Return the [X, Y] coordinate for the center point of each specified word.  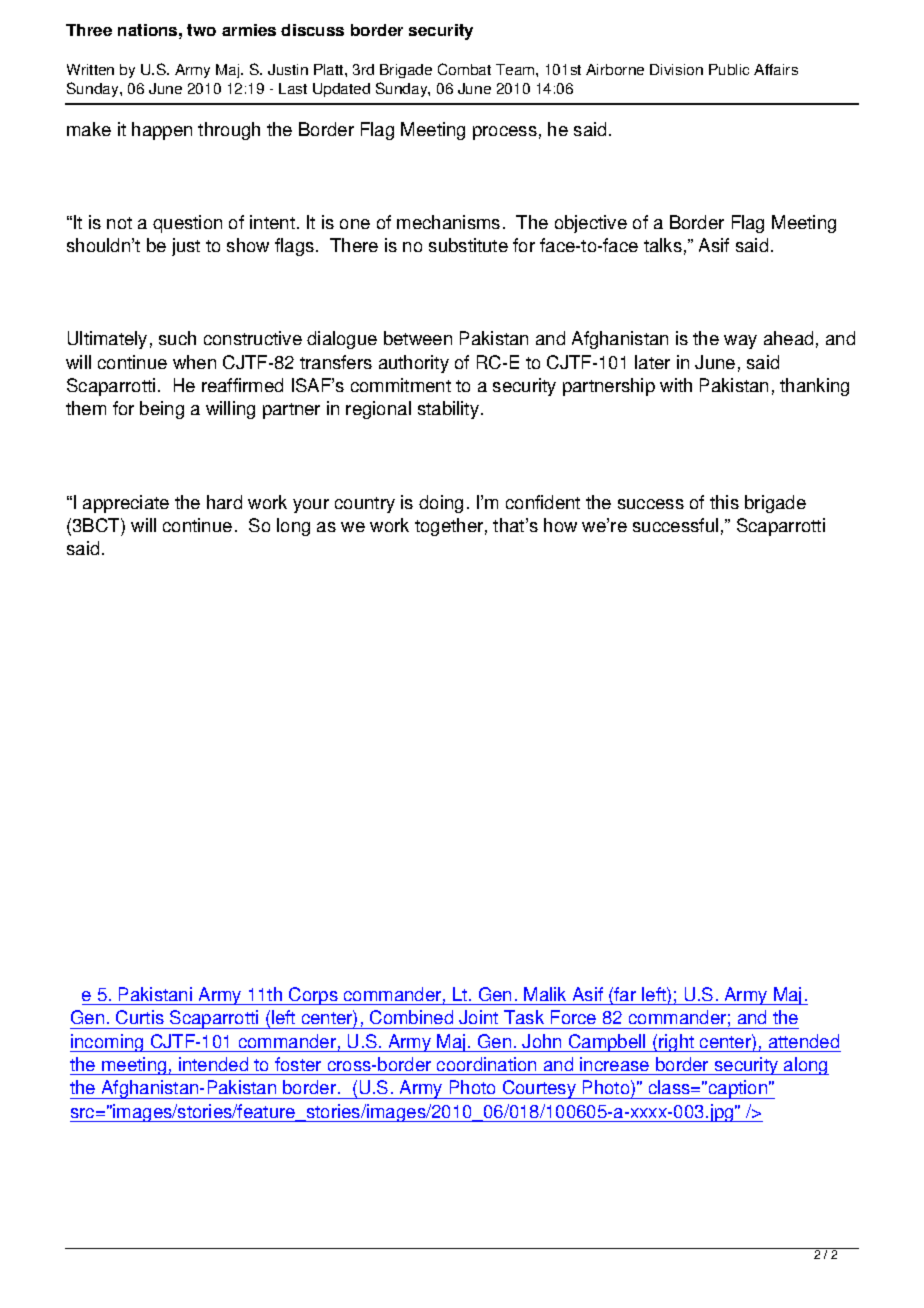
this [724, 502]
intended [213, 1064]
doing [441, 504]
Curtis [140, 1017]
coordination [486, 1064]
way [740, 342]
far [625, 994]
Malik [545, 994]
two [201, 30]
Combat [464, 69]
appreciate [126, 504]
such [177, 338]
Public [729, 69]
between [418, 338]
